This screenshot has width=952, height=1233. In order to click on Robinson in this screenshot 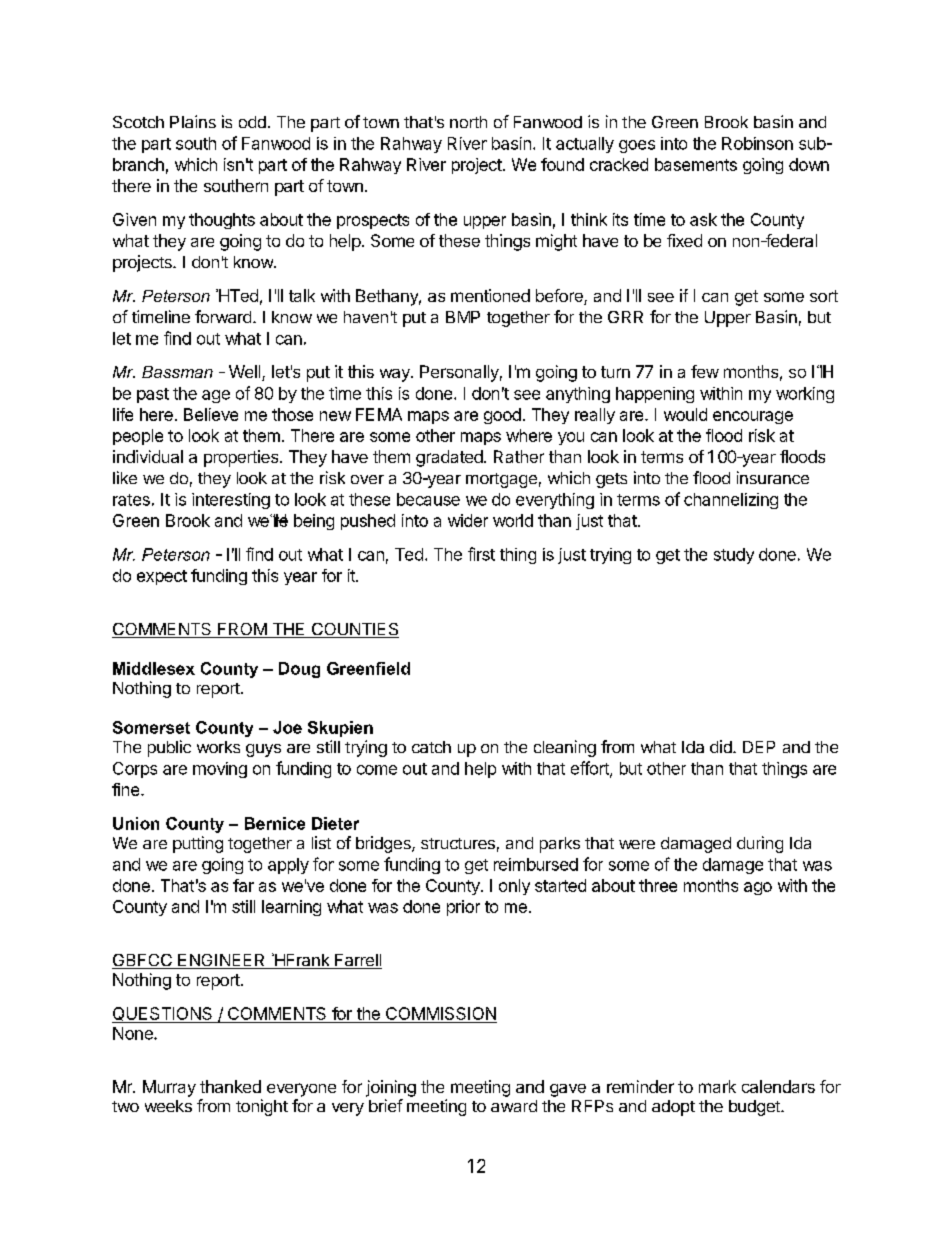, I will do `click(757, 143)`.
